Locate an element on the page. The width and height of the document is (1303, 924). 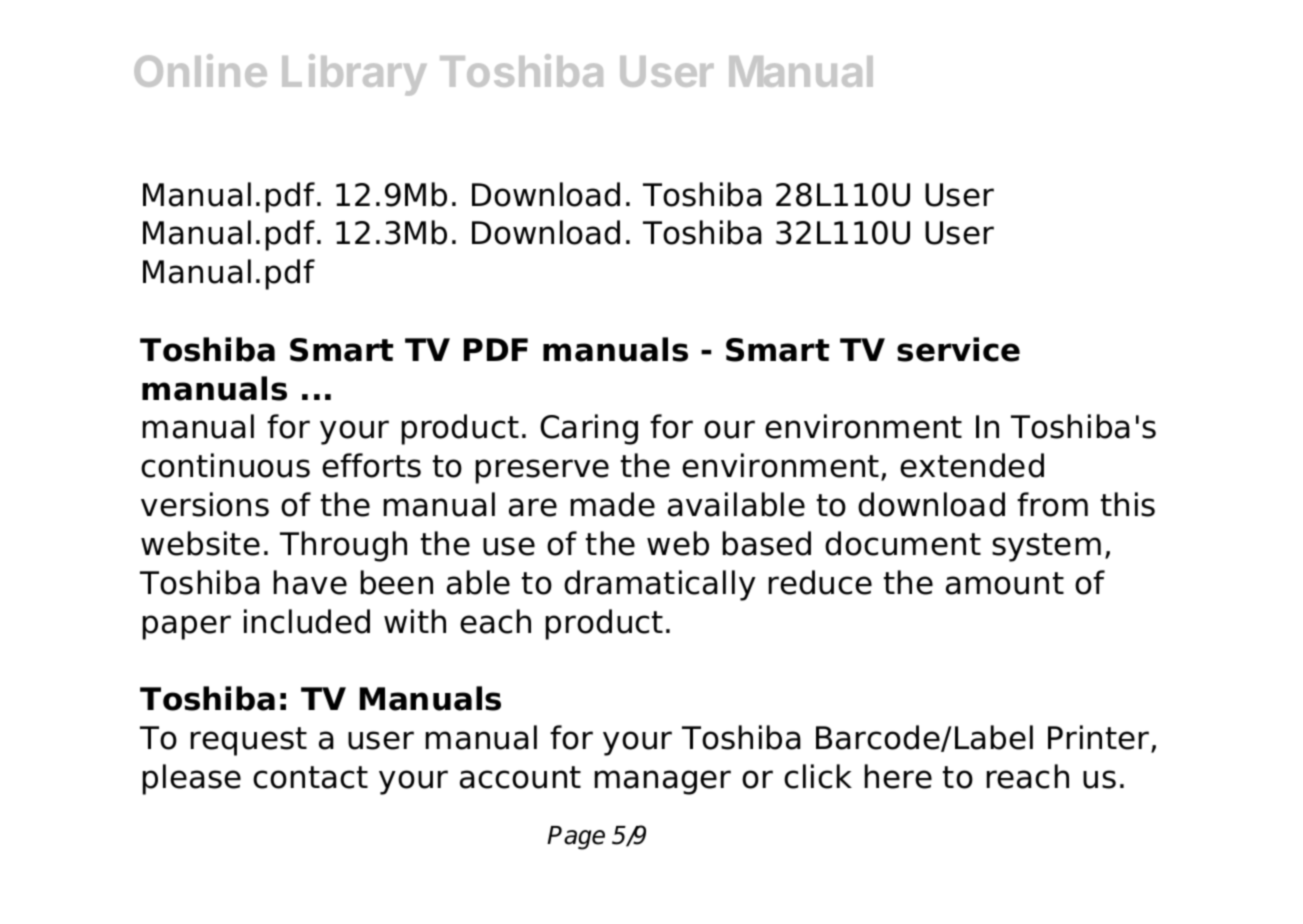
Library is located at coordinates (354, 75).
